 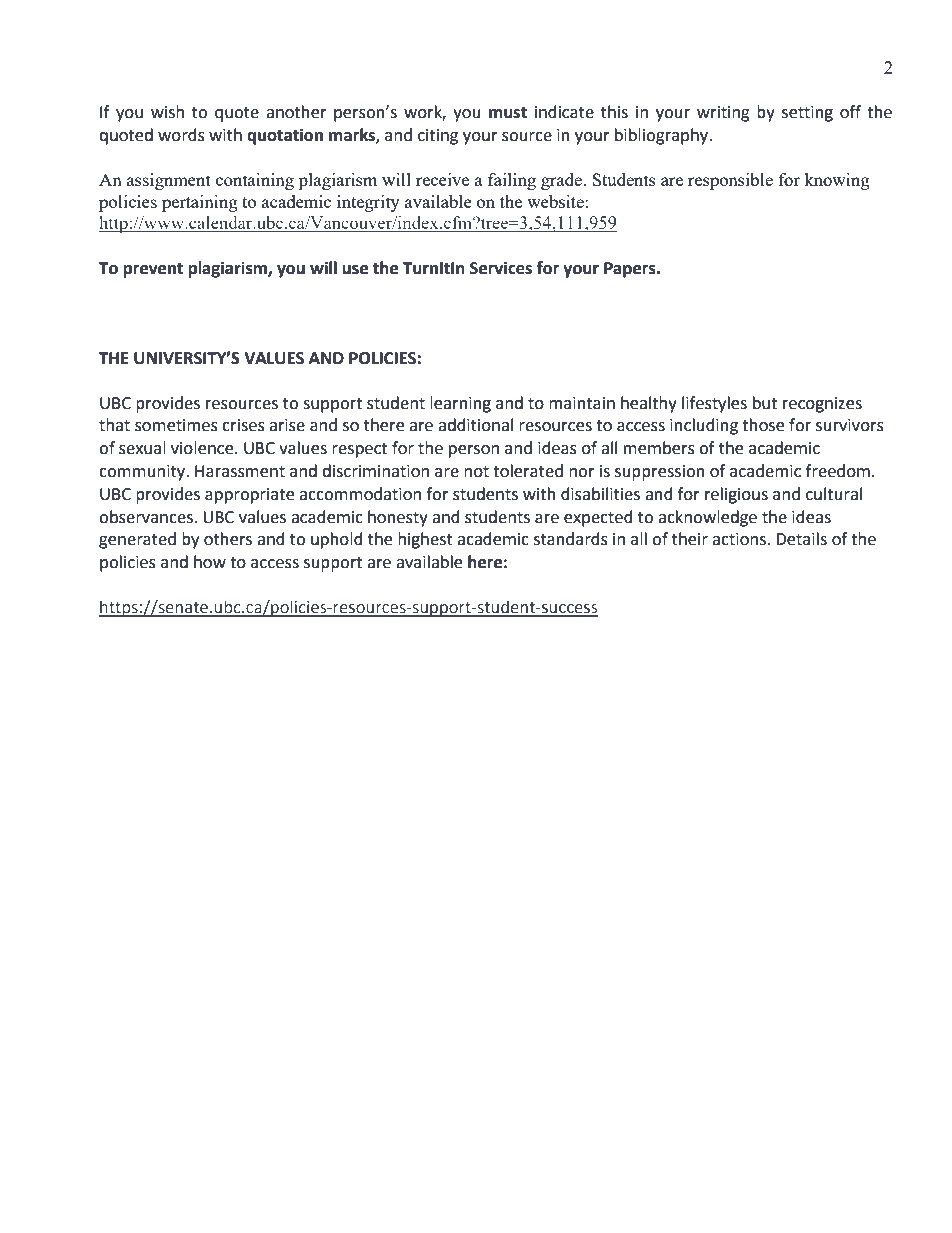 What do you see at coordinates (723, 114) in the image?
I see `writing` at bounding box center [723, 114].
